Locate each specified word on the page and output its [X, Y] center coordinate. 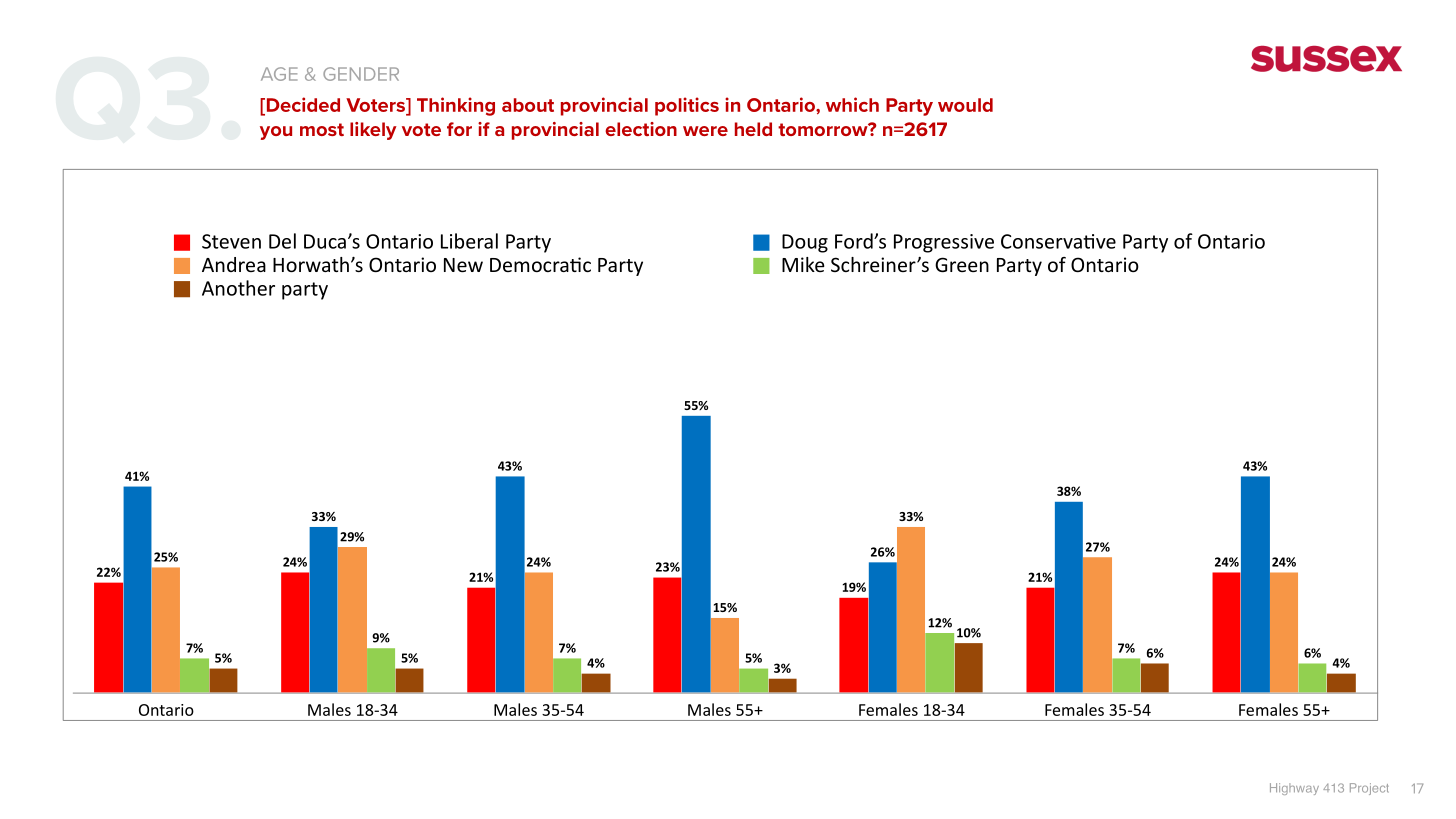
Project [1369, 789]
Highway [1294, 789]
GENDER [361, 74]
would [965, 105]
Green [962, 264]
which [852, 104]
